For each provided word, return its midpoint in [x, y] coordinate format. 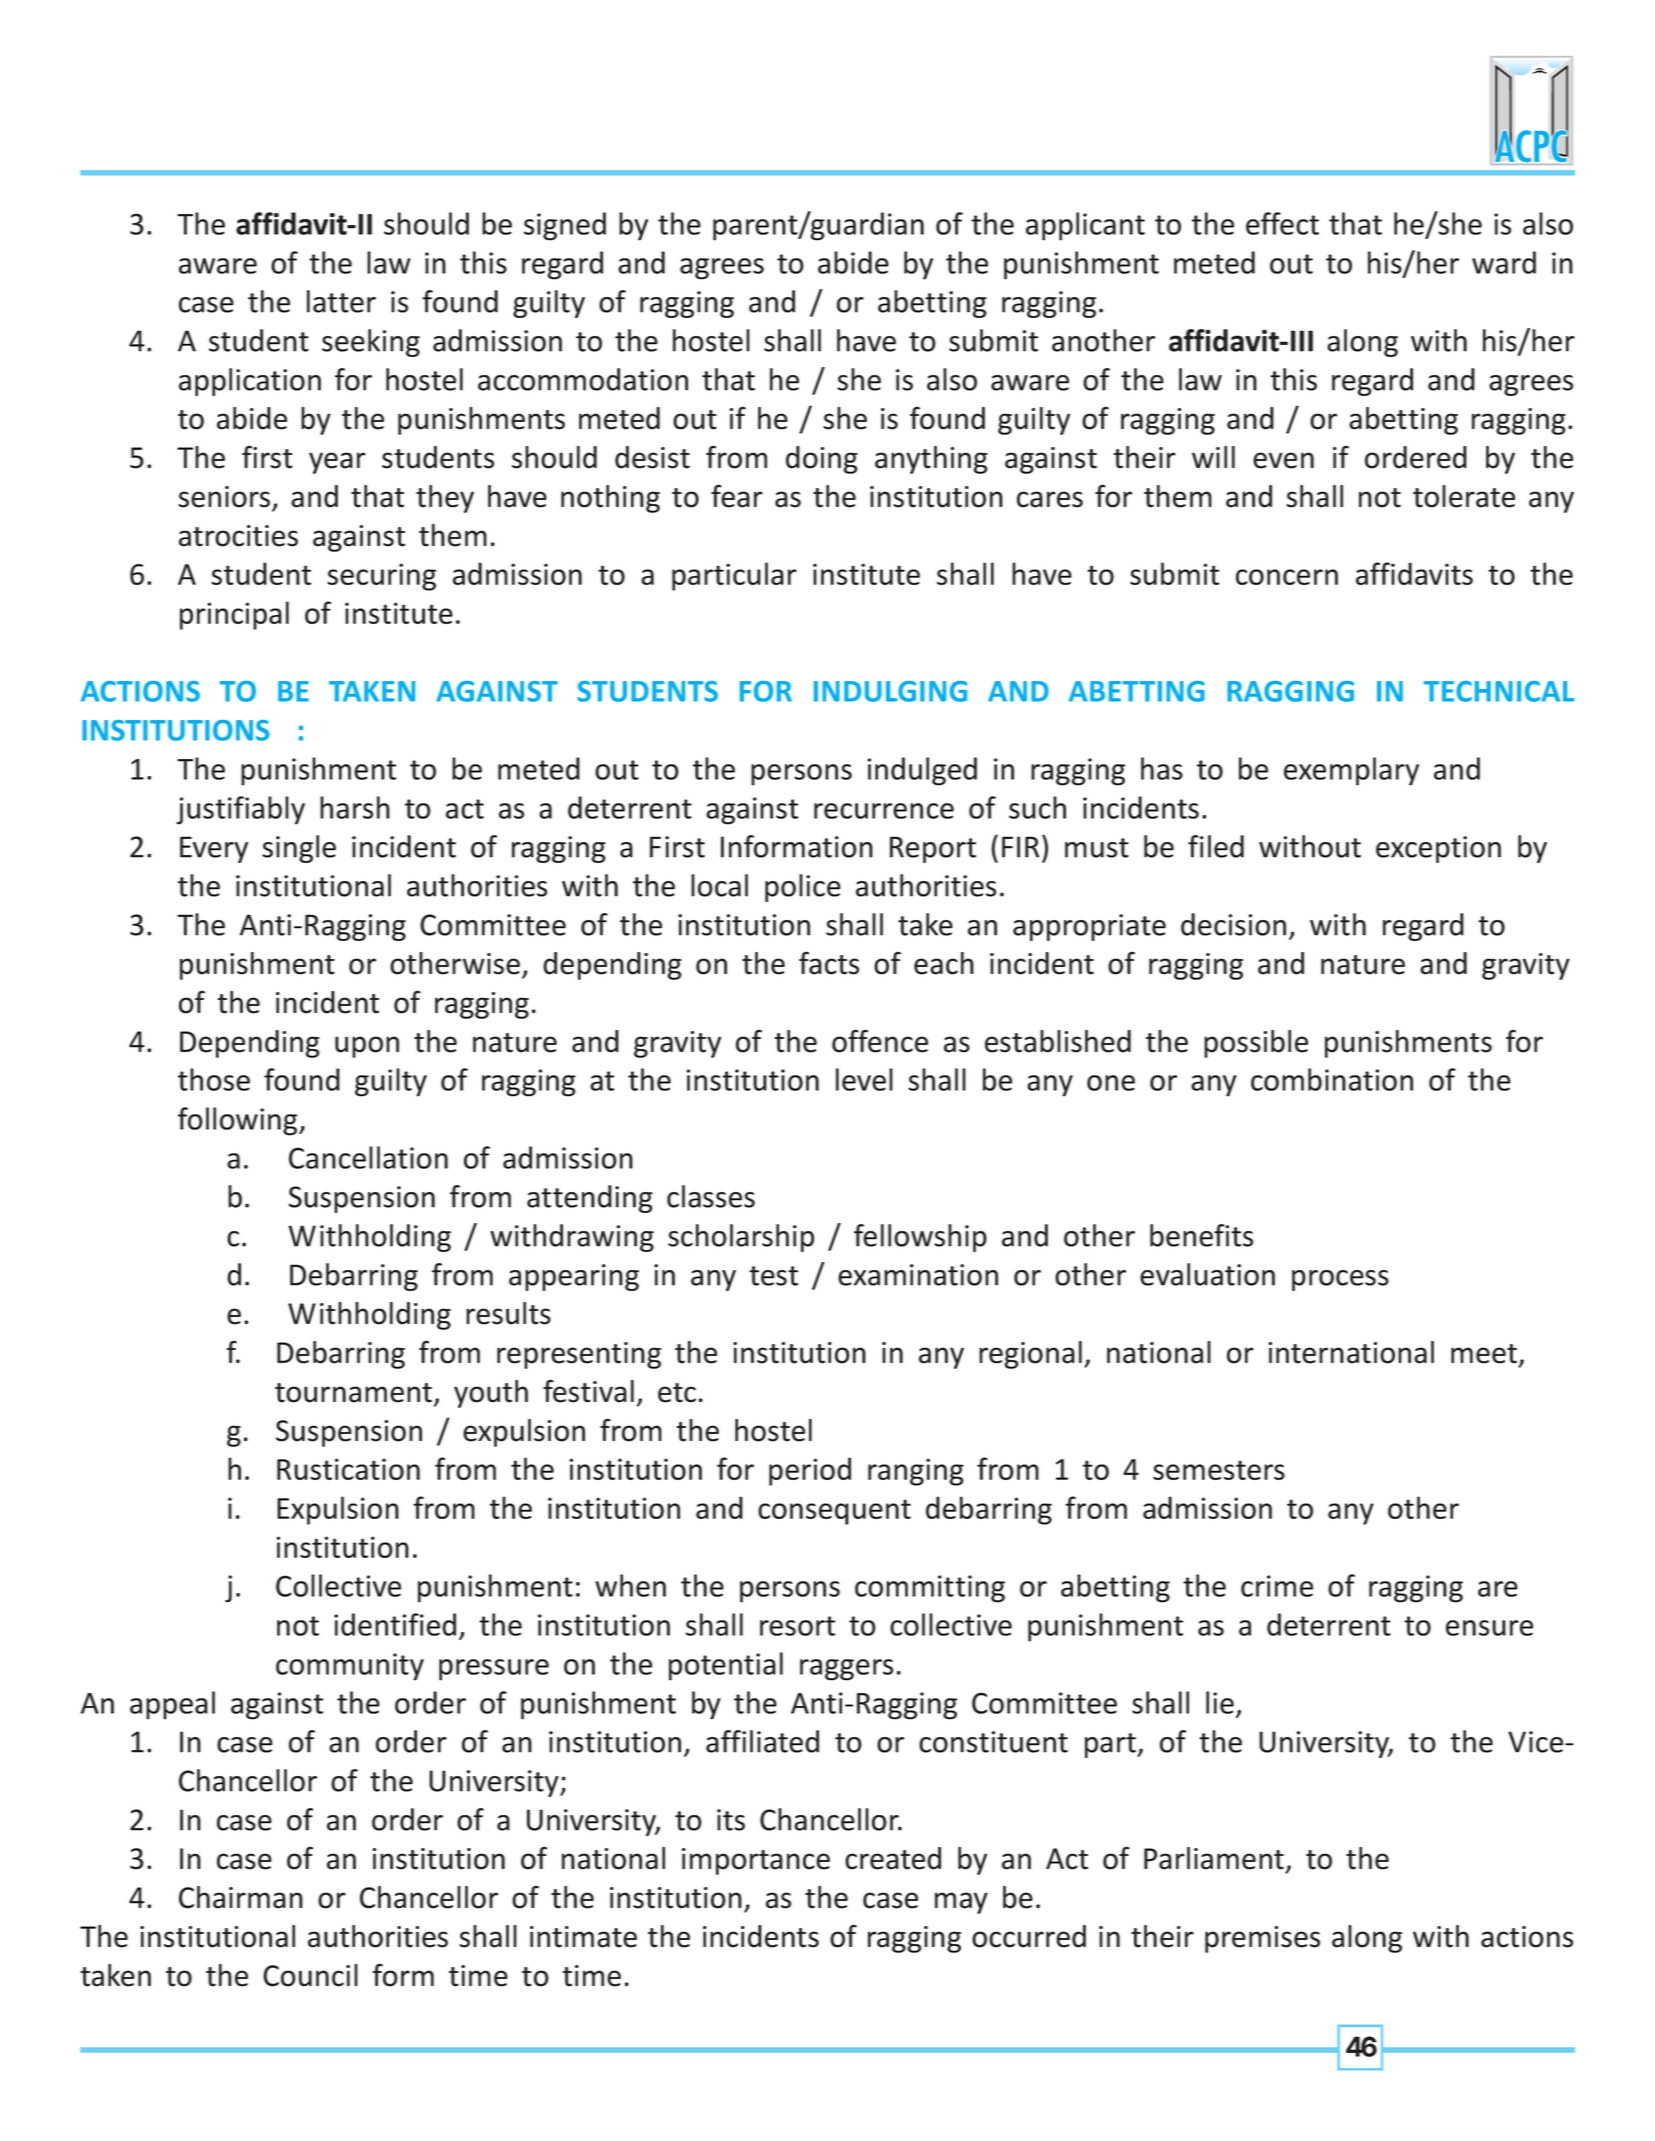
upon [367, 1047]
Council [310, 1975]
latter [341, 301]
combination [1332, 1079]
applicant [1085, 226]
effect [1282, 223]
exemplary [1351, 771]
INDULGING [890, 691]
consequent [834, 1512]
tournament [353, 1393]
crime [1277, 1586]
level [864, 1079]
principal [234, 615]
